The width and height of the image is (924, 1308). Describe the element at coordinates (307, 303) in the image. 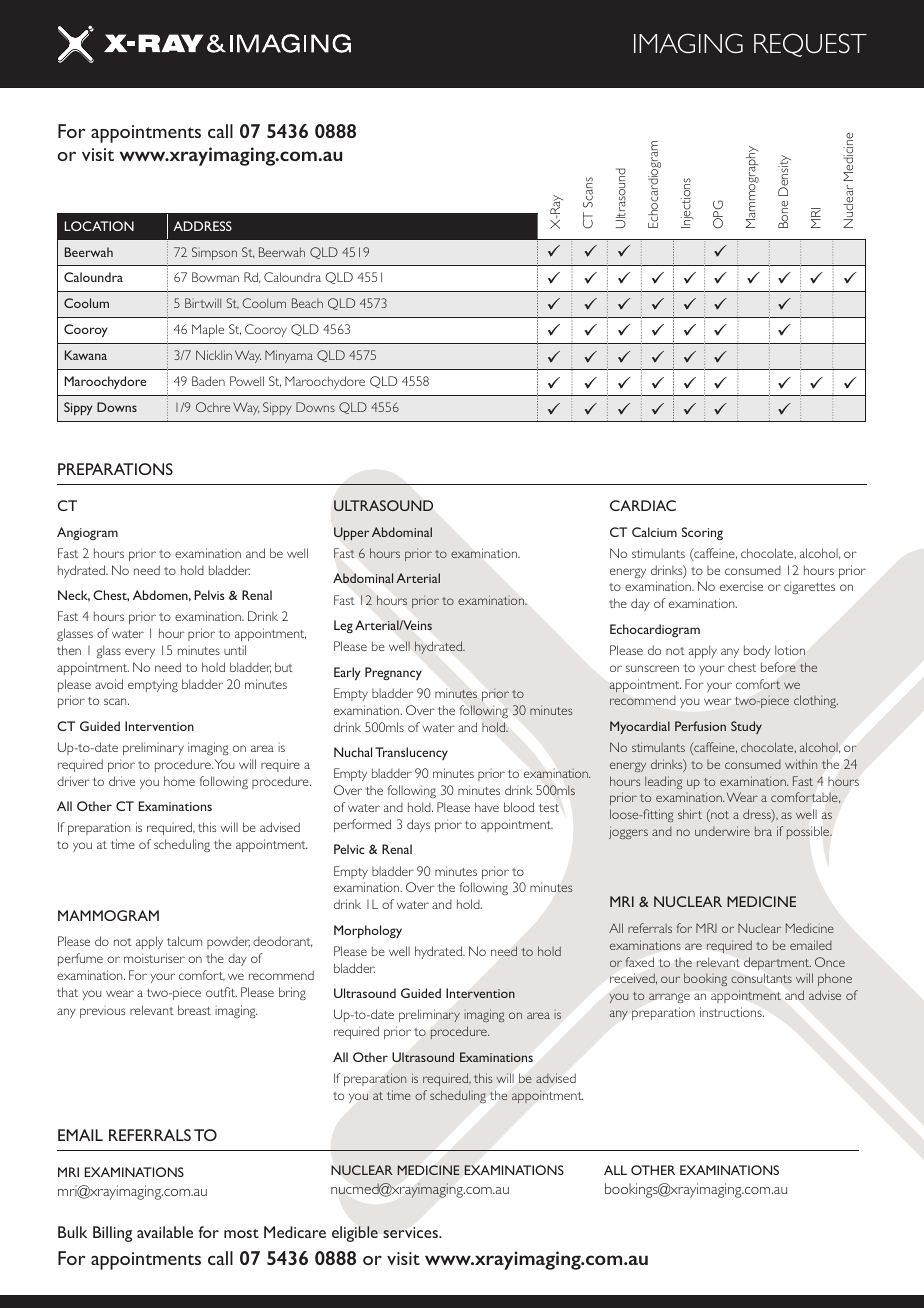

I see `Beach` at that location.
